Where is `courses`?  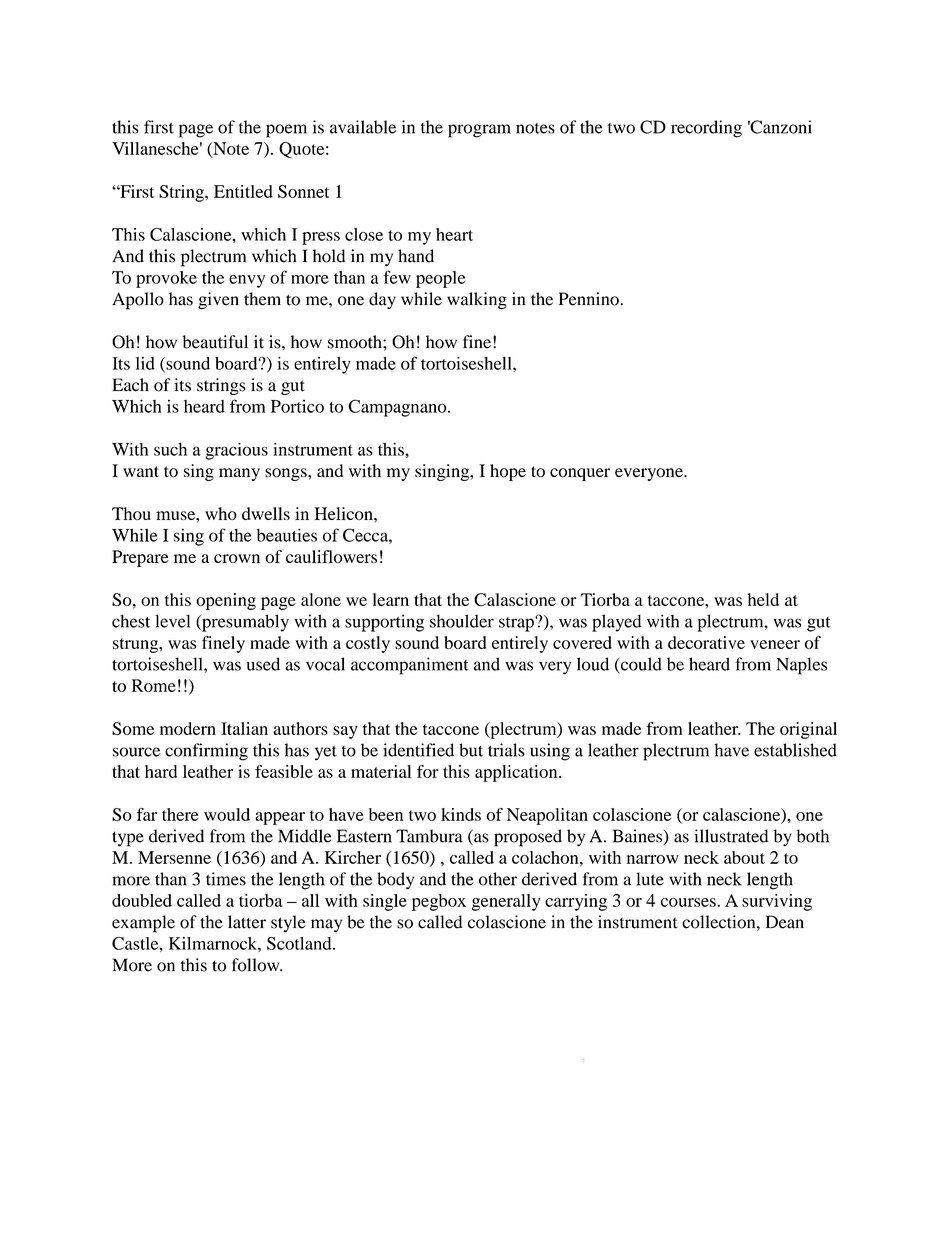
courses is located at coordinates (689, 902).
